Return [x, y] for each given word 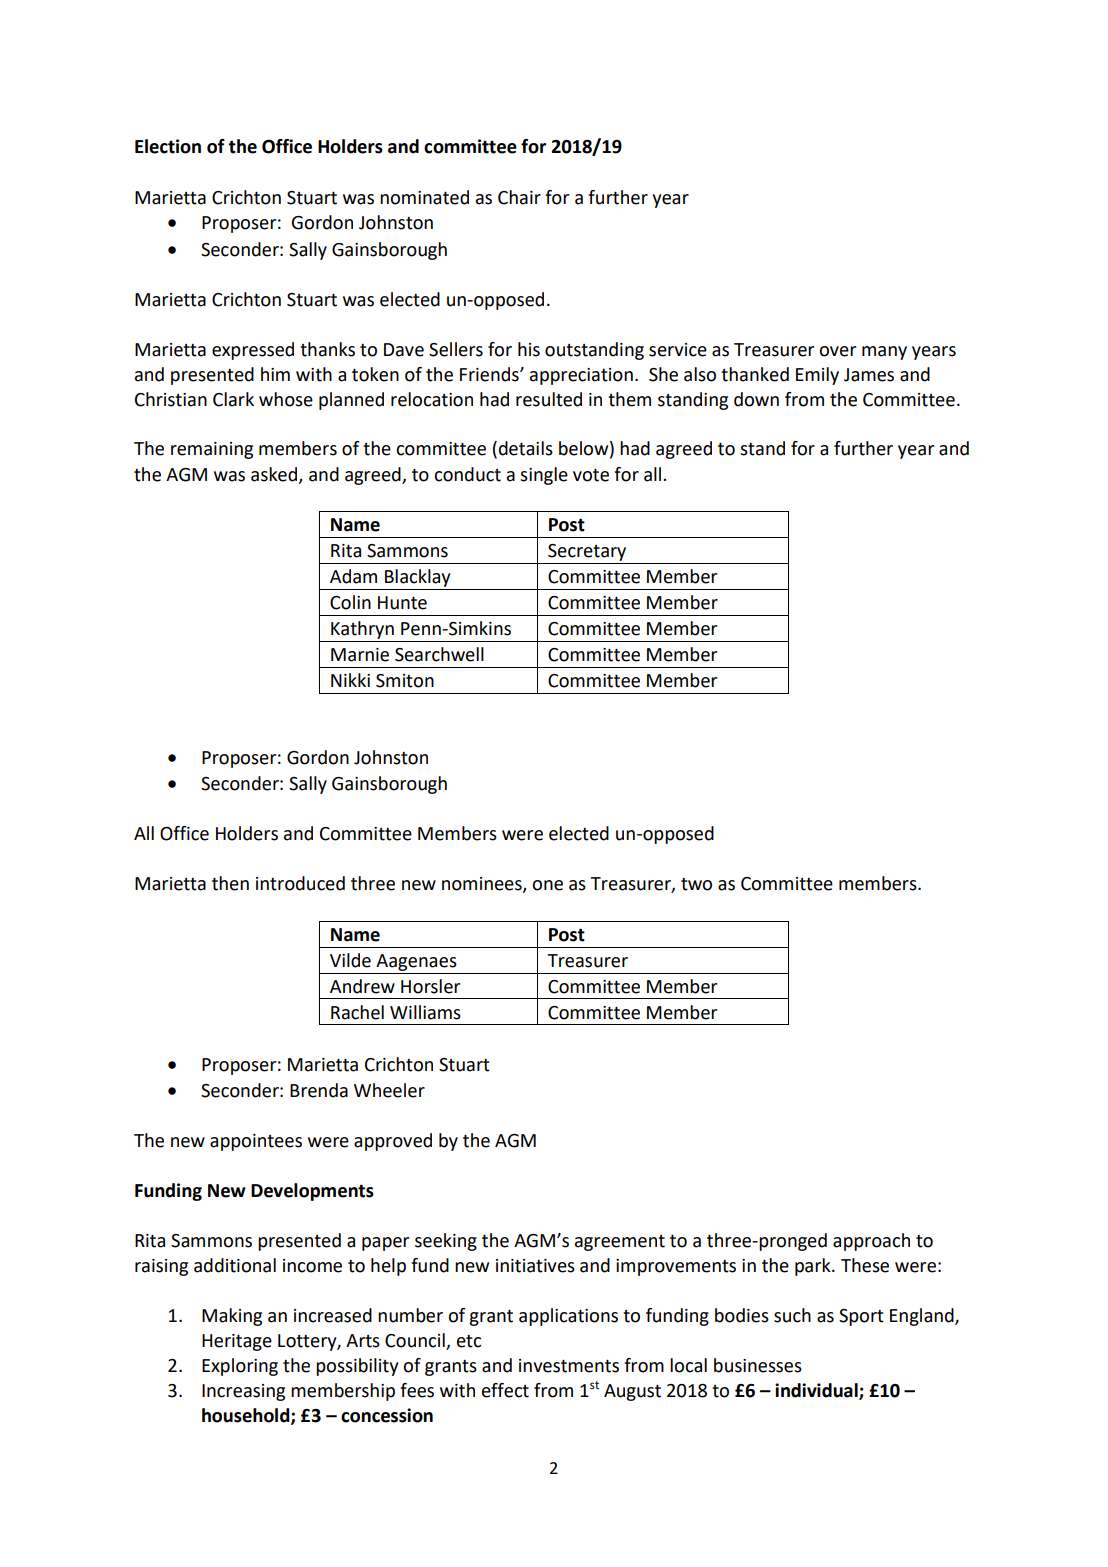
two [696, 884]
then [230, 883]
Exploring [240, 1367]
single [544, 476]
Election [168, 146]
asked [275, 475]
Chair [519, 197]
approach [871, 1242]
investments [569, 1366]
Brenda [319, 1090]
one [547, 885]
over [837, 351]
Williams [425, 1012]
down [756, 399]
